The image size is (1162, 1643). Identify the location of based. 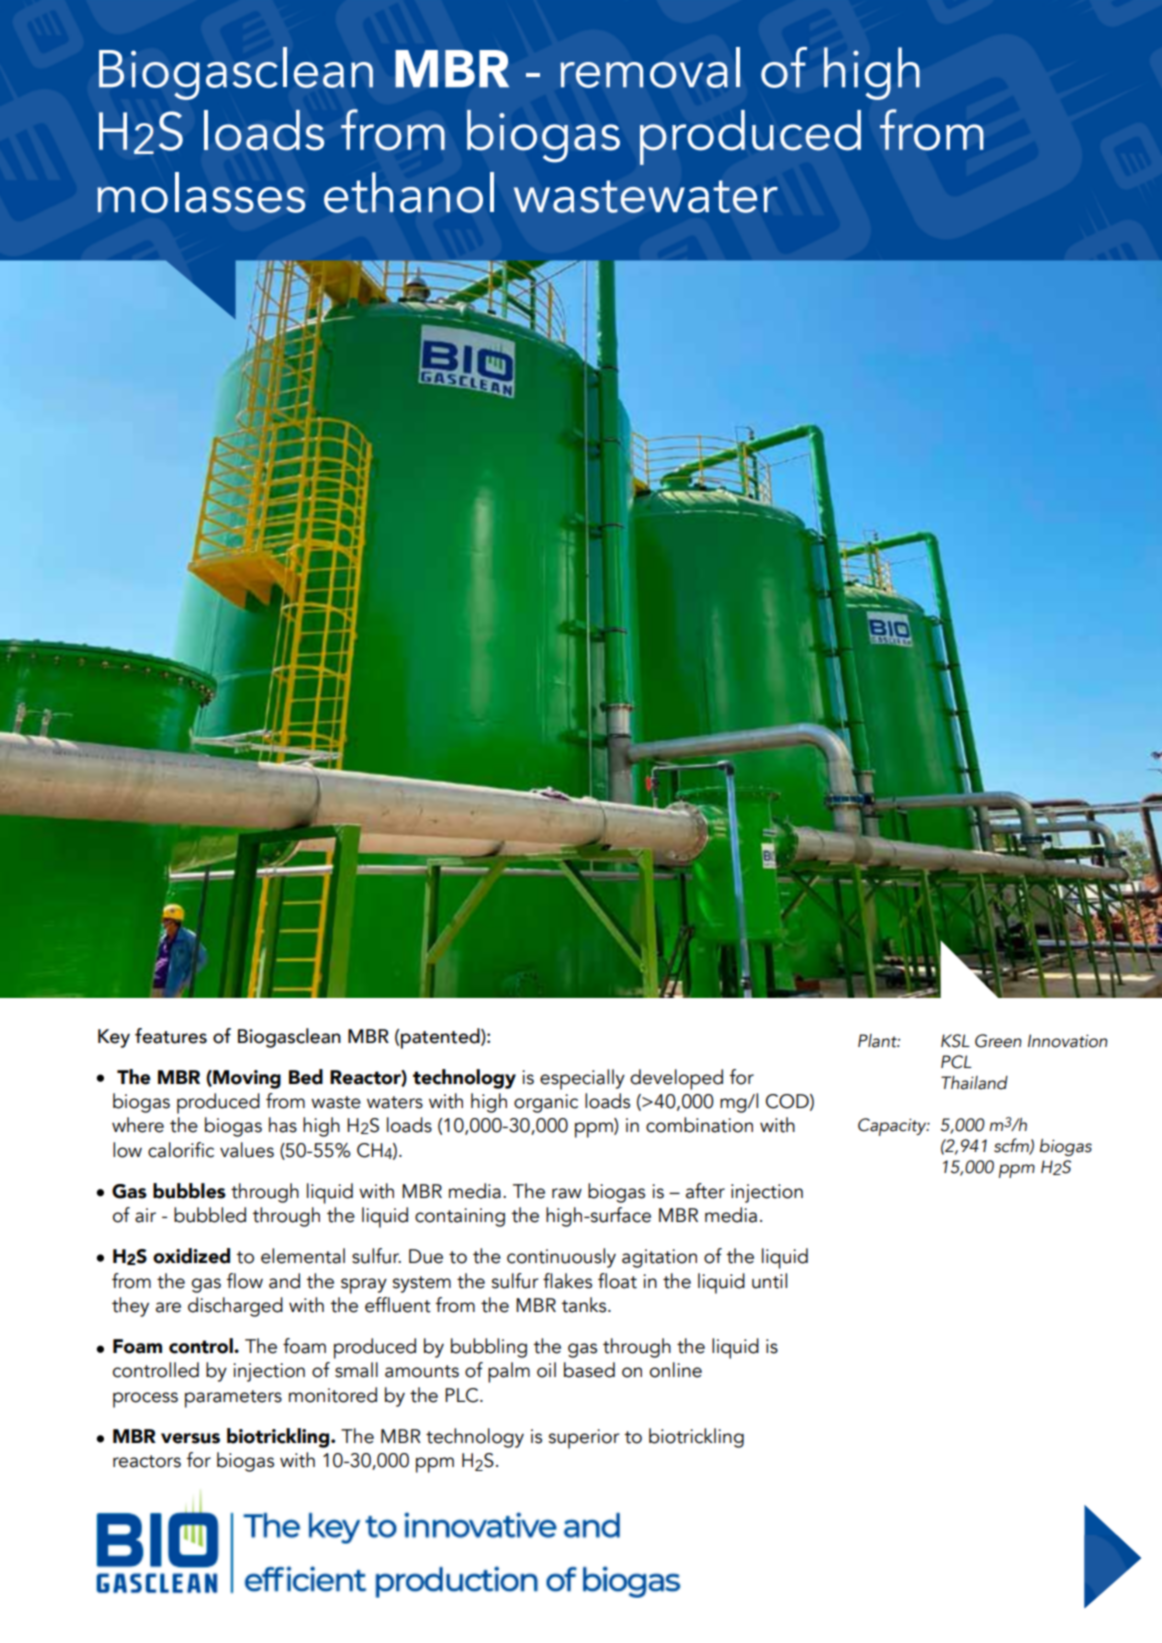
(589, 1370).
